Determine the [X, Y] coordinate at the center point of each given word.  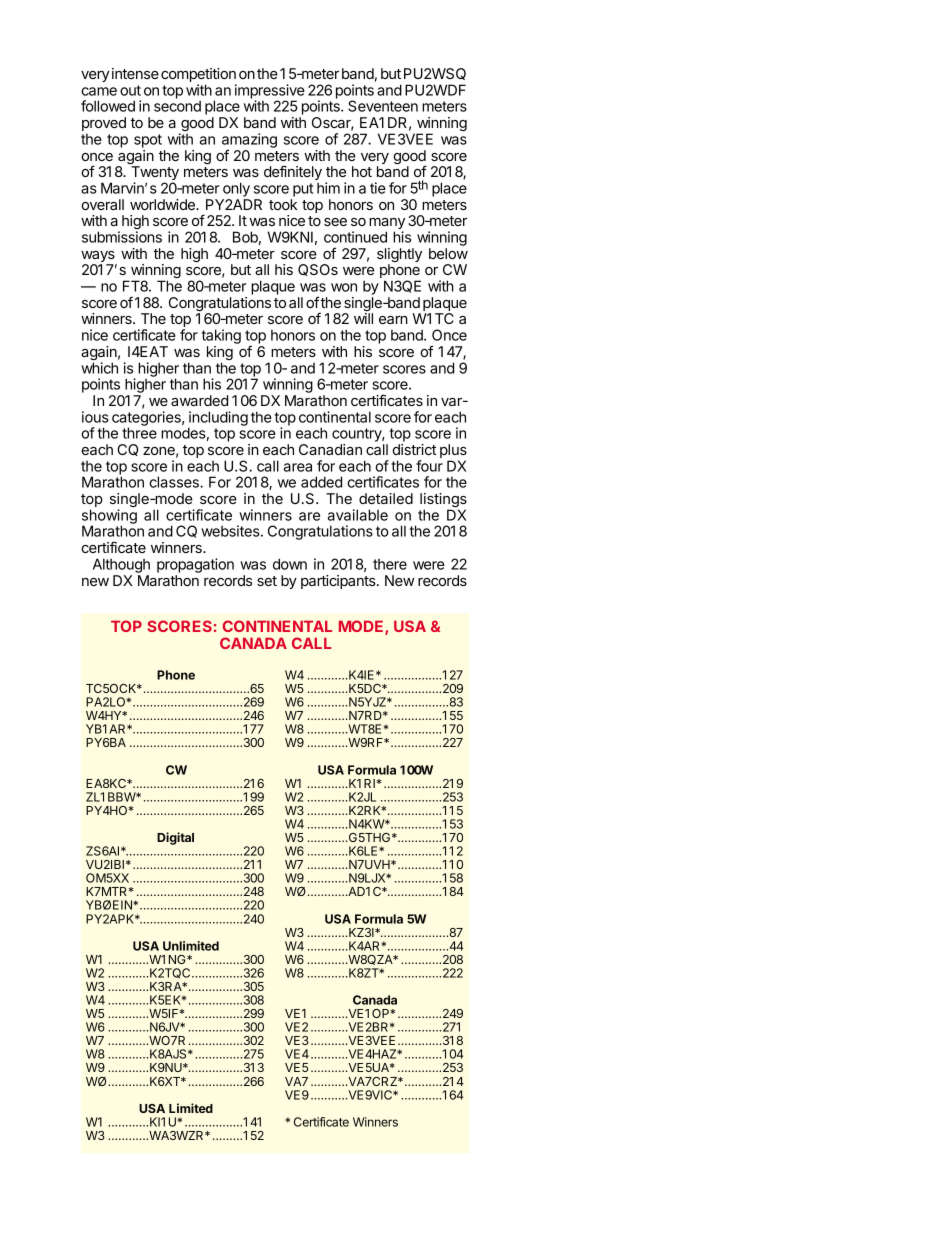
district [414, 449]
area [298, 467]
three [139, 433]
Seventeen [383, 106]
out [130, 90]
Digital [175, 838]
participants [339, 582]
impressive [270, 92]
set [267, 581]
